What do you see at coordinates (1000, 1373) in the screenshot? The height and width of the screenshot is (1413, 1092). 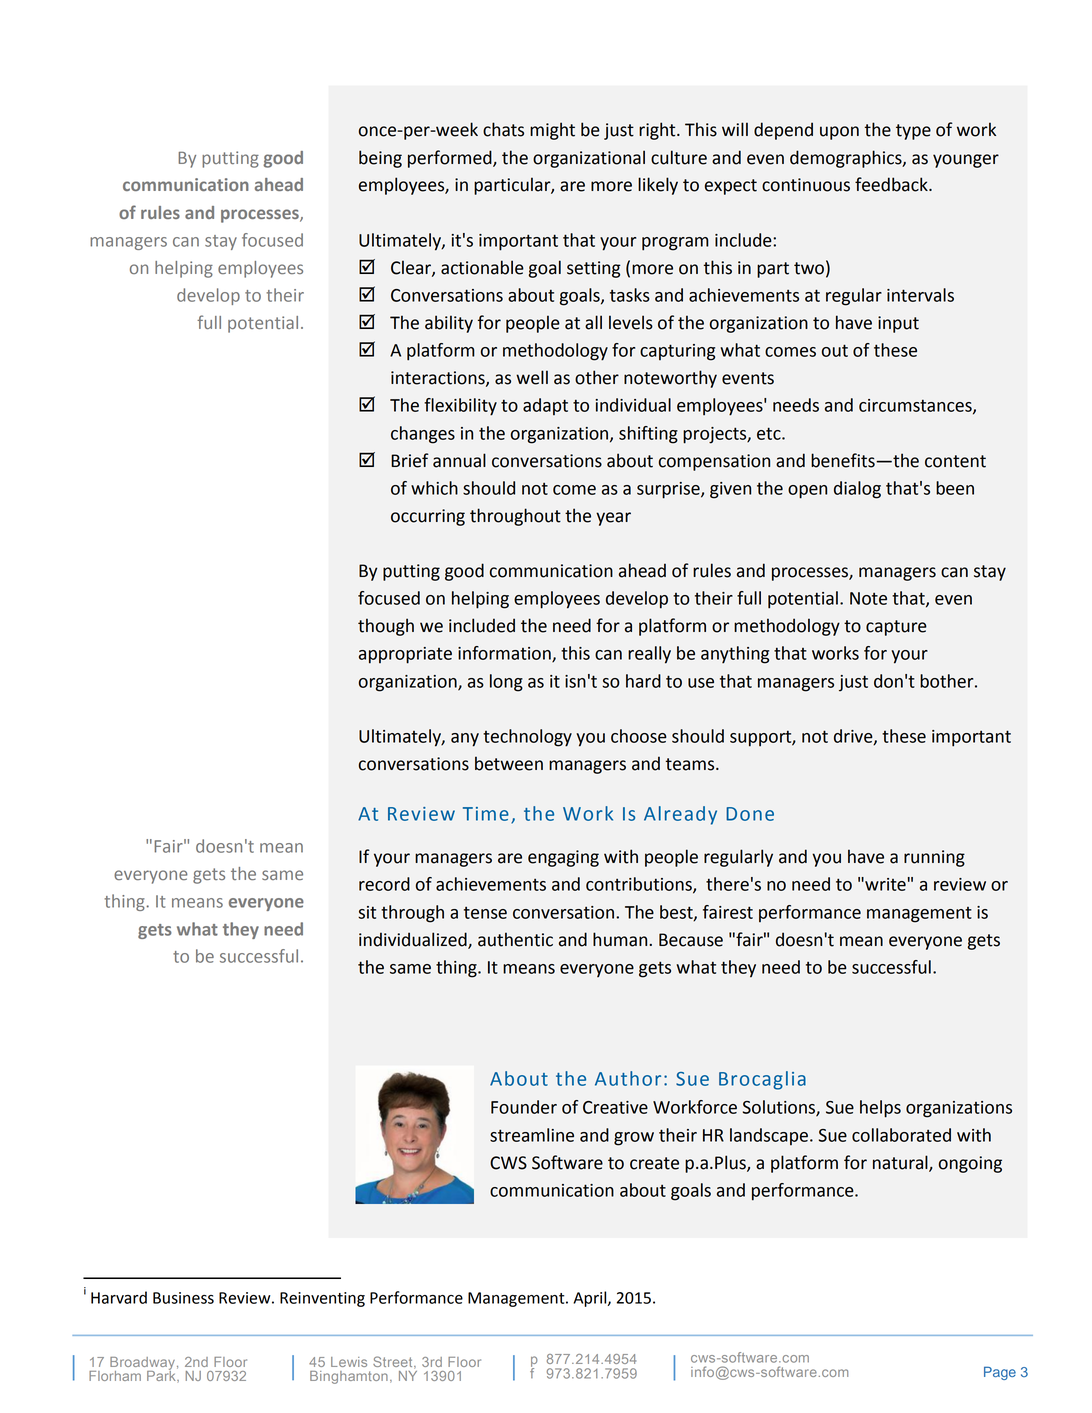 I see `Page` at bounding box center [1000, 1373].
